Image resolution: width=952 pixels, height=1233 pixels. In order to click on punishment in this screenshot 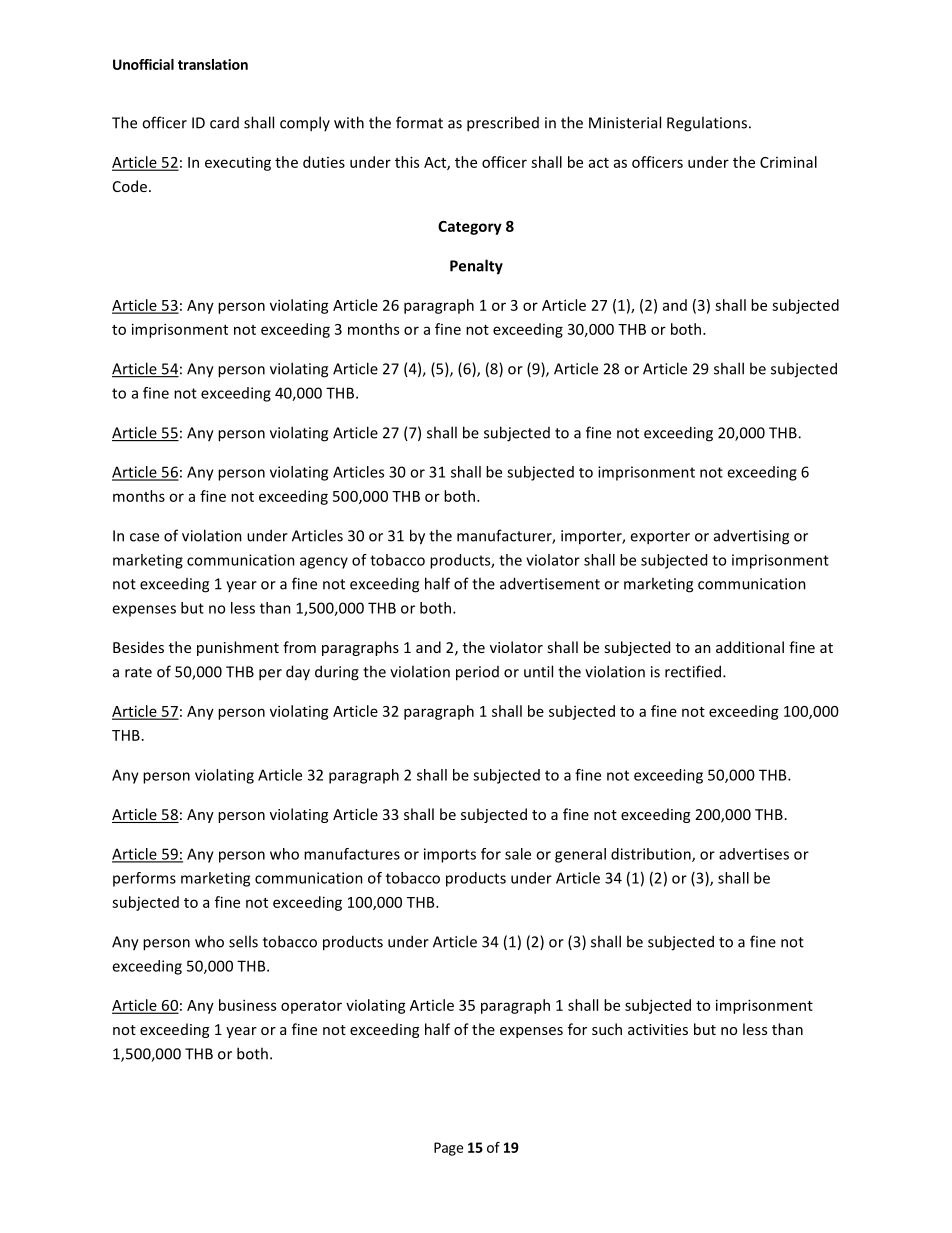, I will do `click(238, 648)`.
